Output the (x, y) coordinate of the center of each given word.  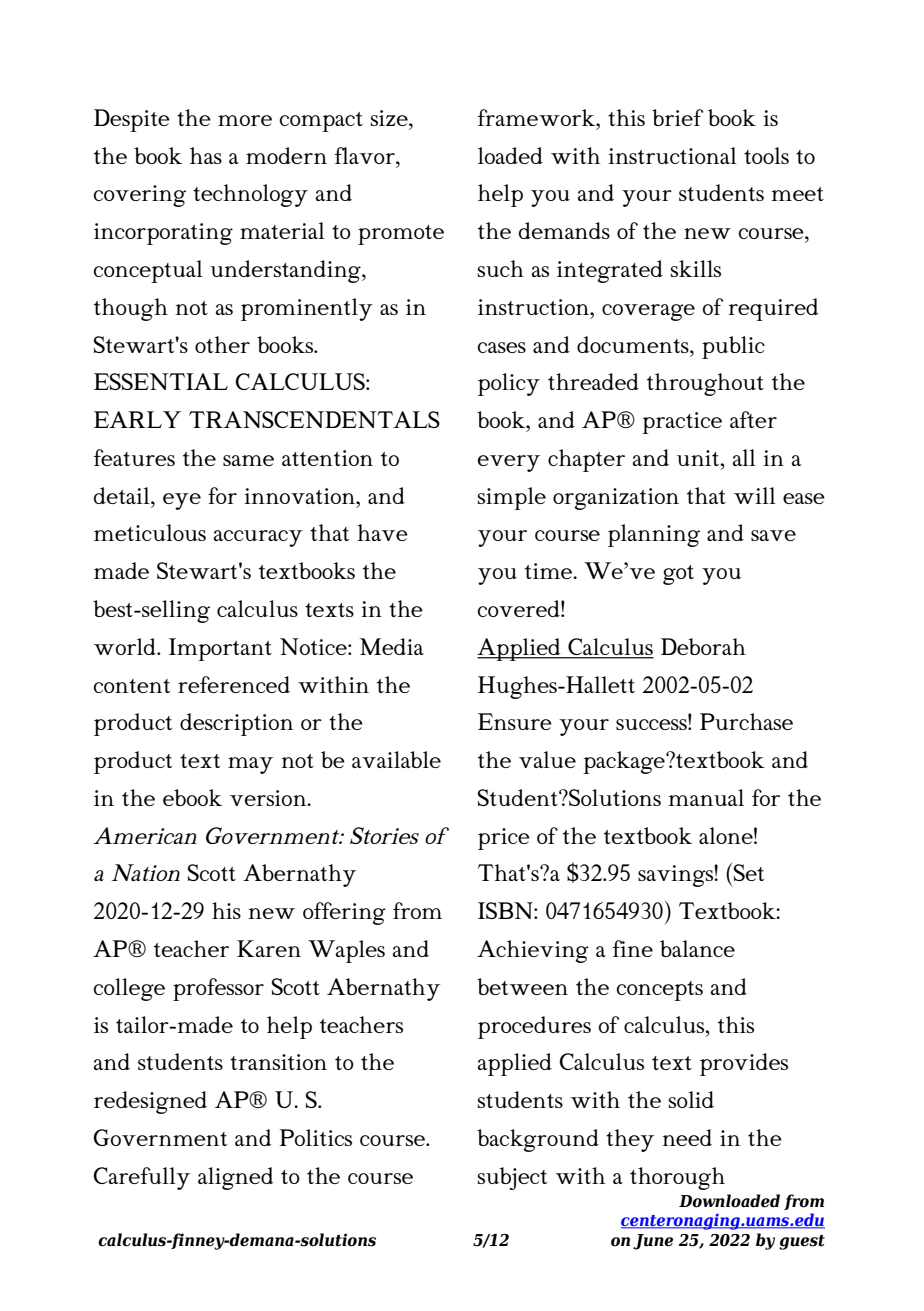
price (504, 839)
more (245, 120)
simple (512, 498)
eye (182, 501)
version (269, 798)
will (755, 495)
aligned (235, 1178)
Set (749, 872)
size (390, 118)
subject (512, 1178)
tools (766, 155)
